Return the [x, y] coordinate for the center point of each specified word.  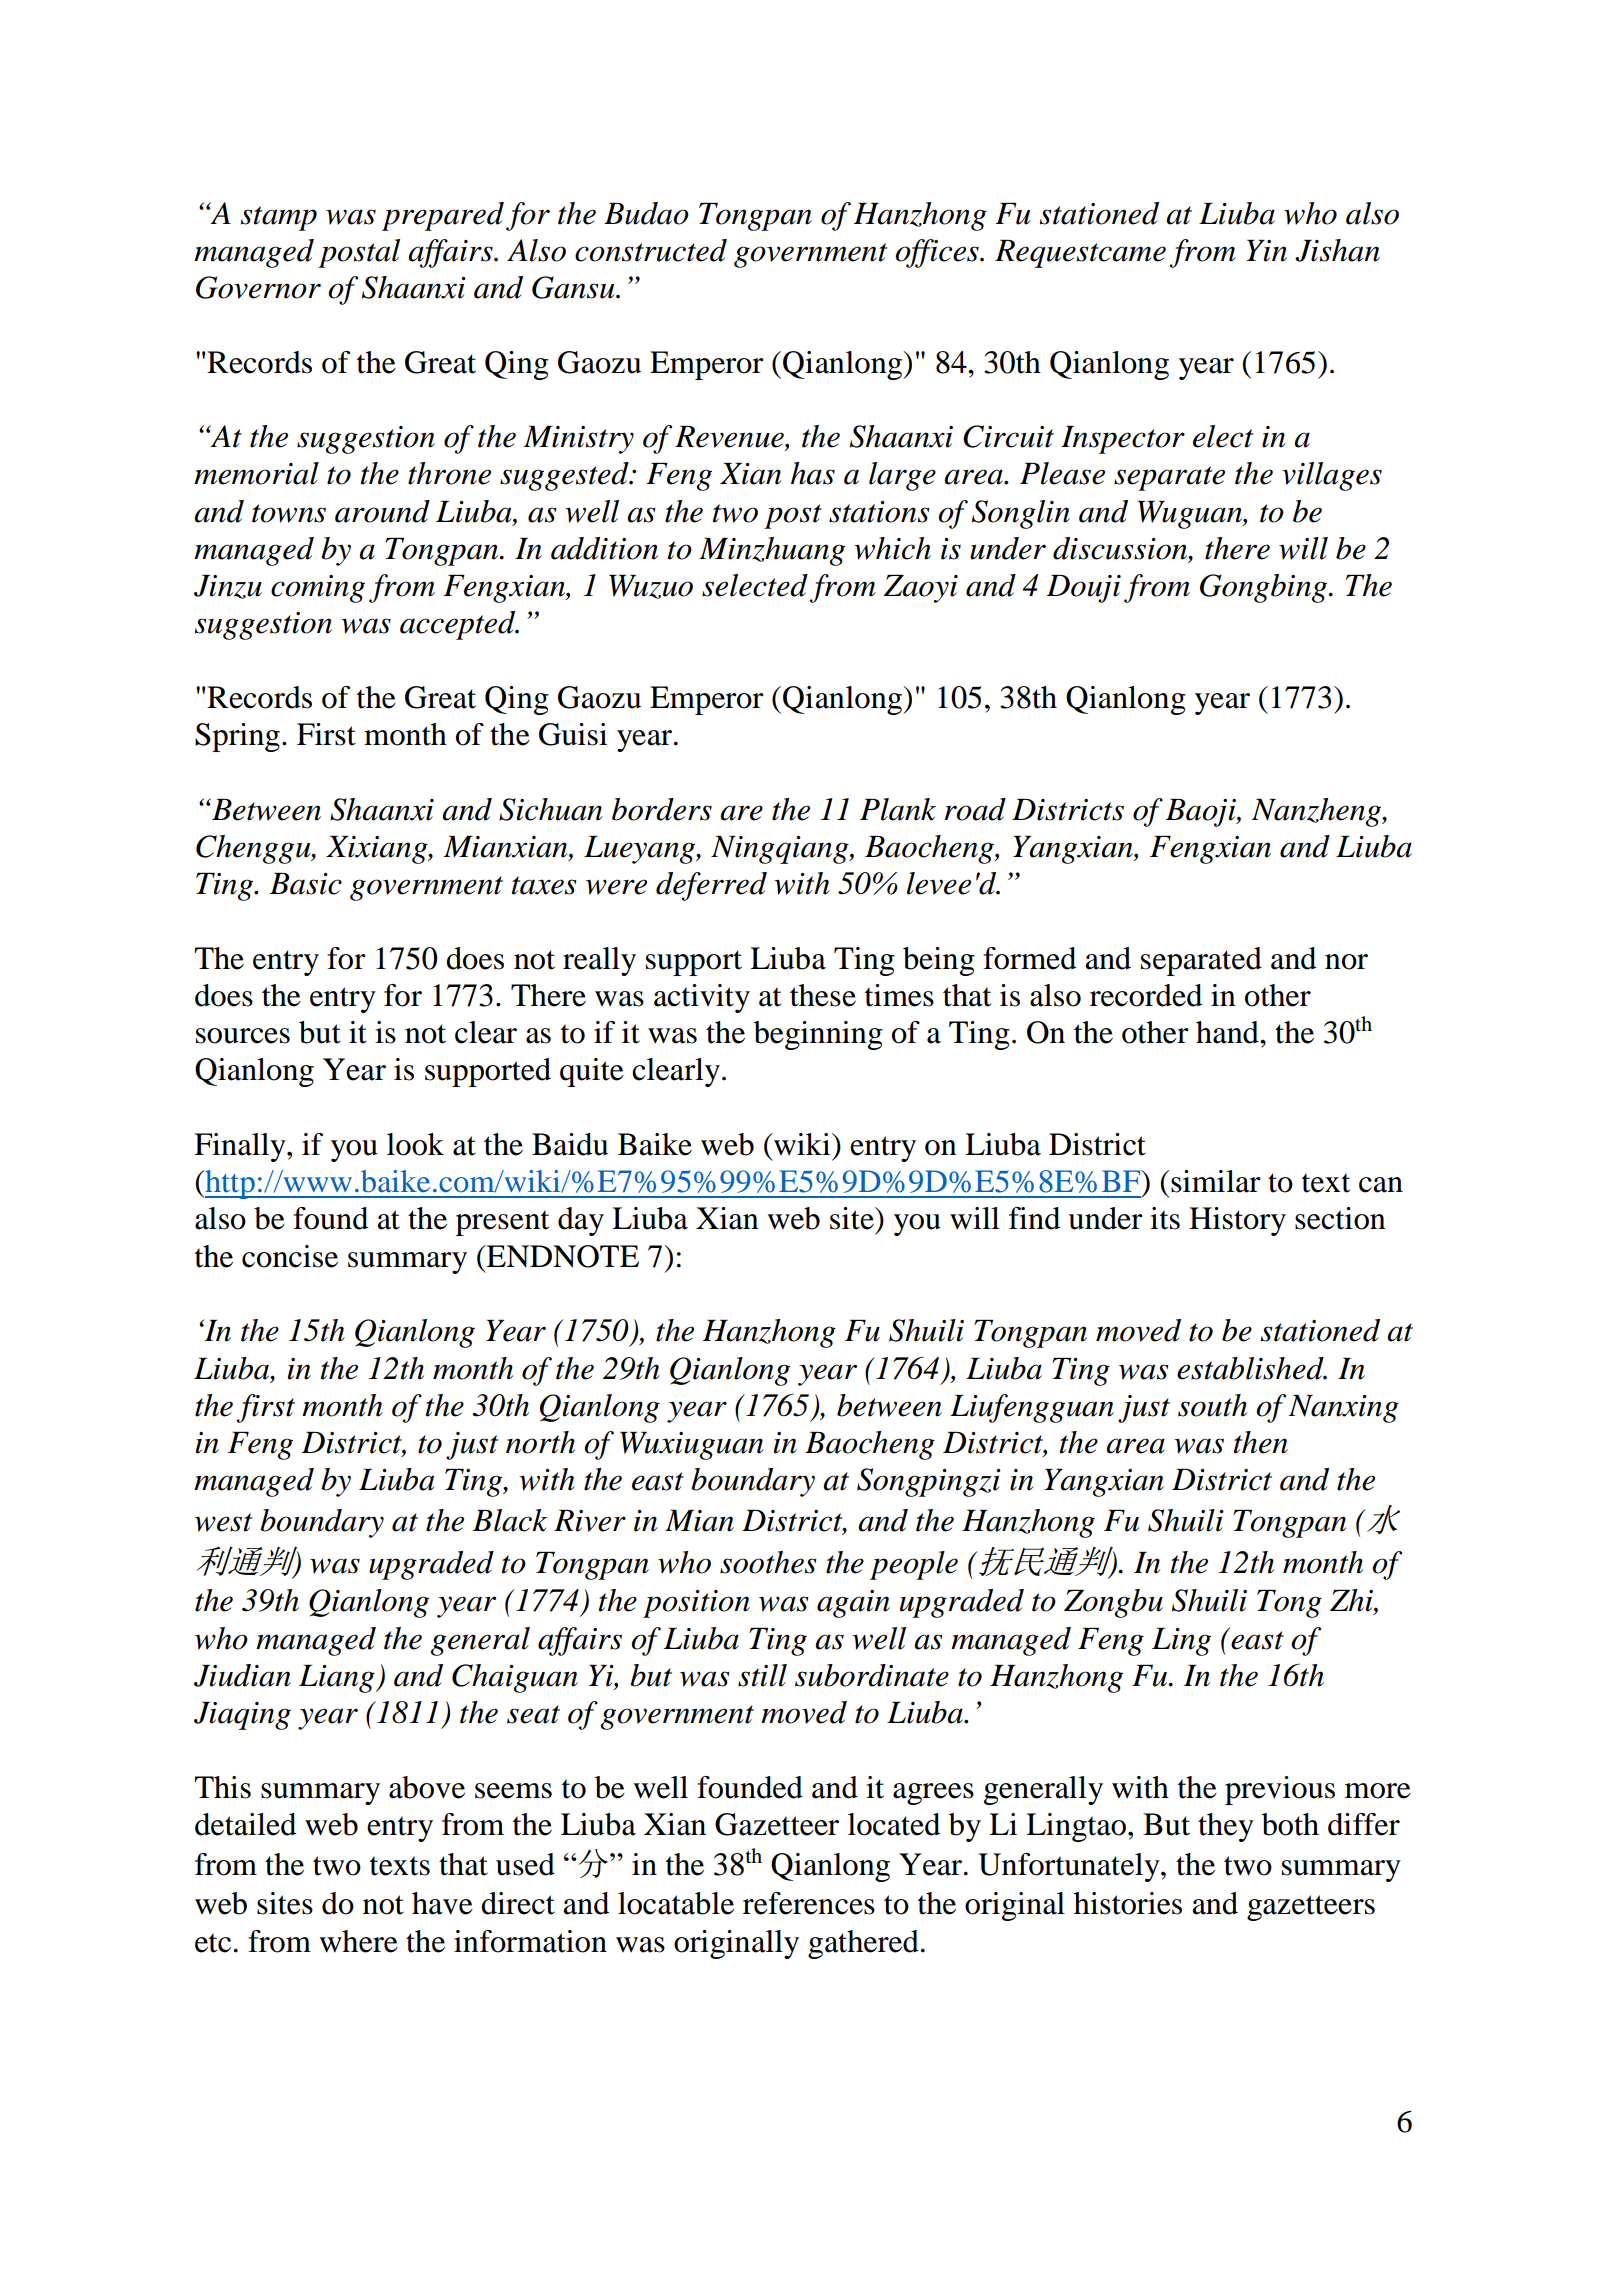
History [1237, 1221]
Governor [258, 287]
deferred [711, 886]
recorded [1146, 995]
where [358, 1941]
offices [938, 253]
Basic [306, 884]
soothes [768, 1562]
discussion [1121, 549]
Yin [1266, 251]
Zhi [1352, 1601]
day [581, 1221]
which [892, 548]
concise [290, 1256]
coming [318, 589]
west [223, 1522]
